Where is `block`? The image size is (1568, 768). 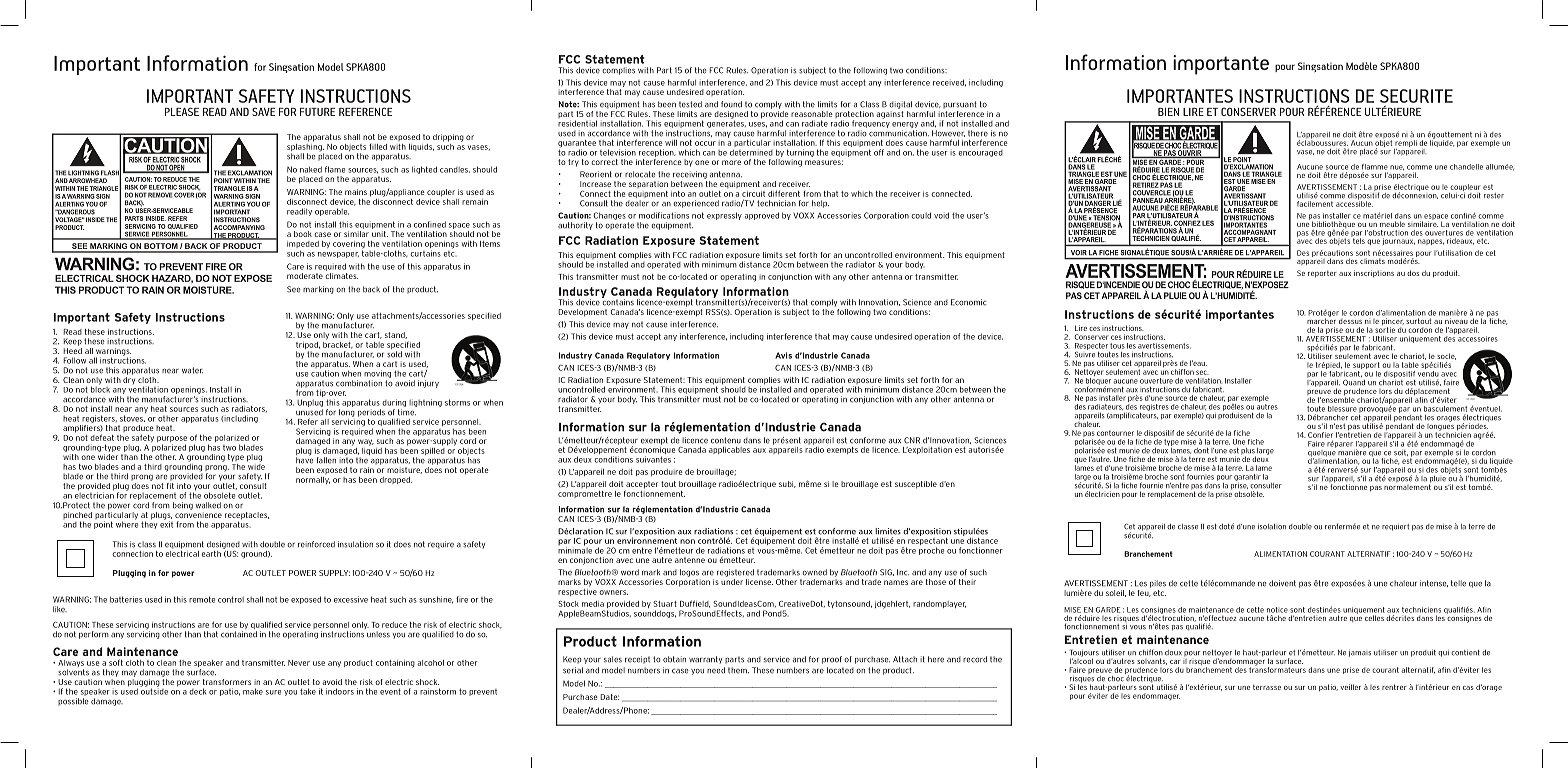
block is located at coordinates (100, 388).
